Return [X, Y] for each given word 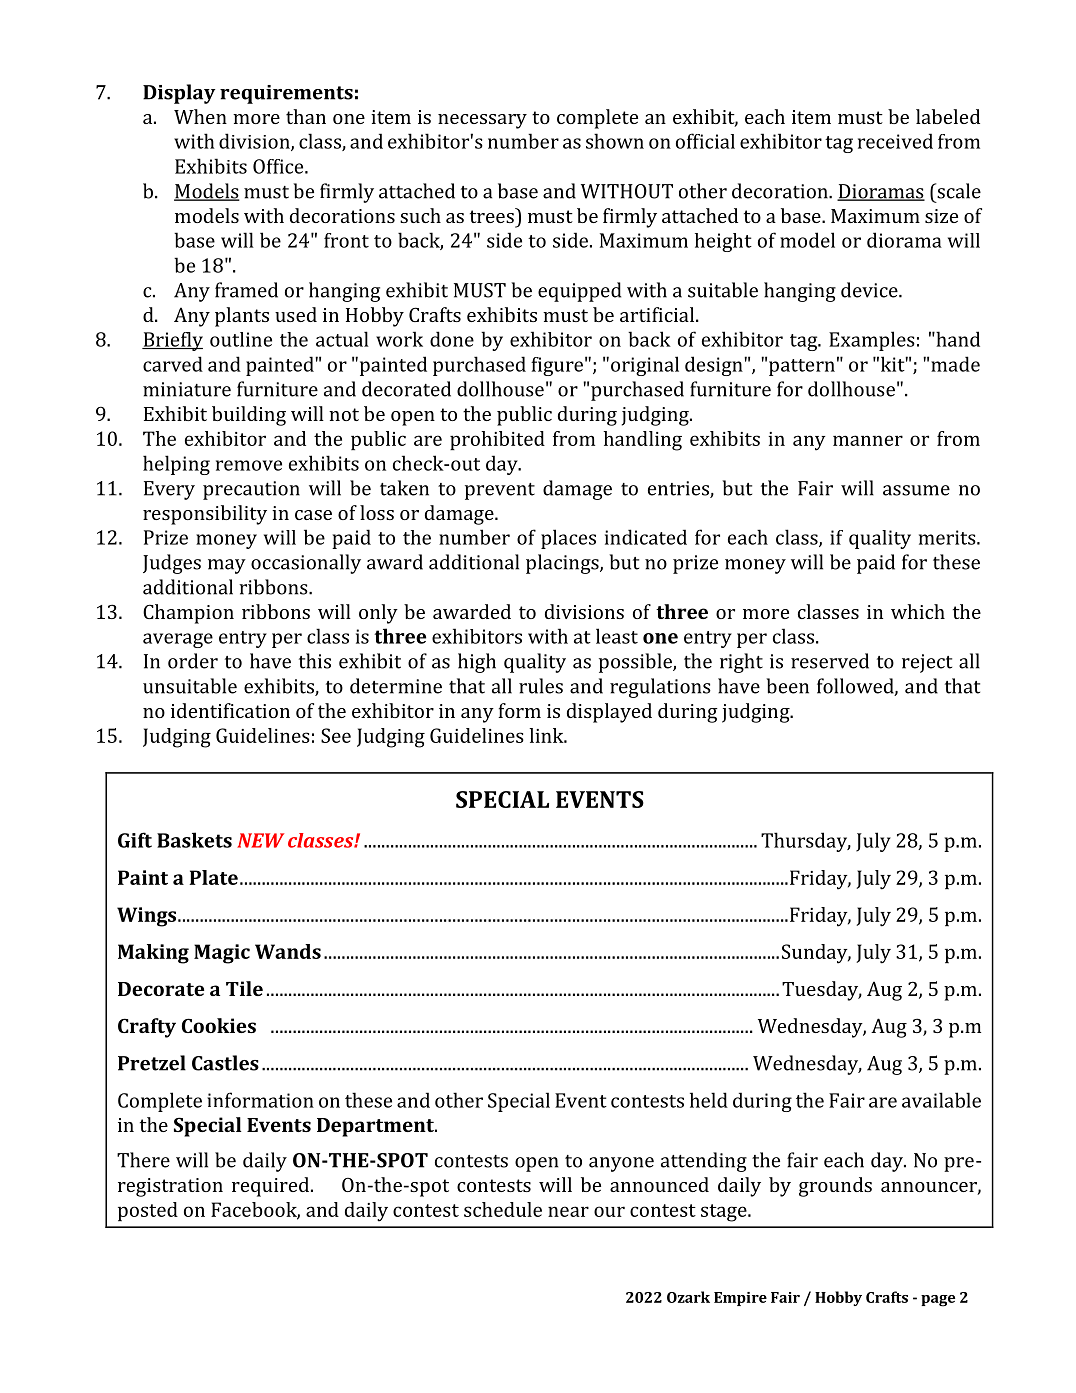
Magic [222, 954]
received [895, 141]
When [200, 116]
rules [541, 686]
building [249, 416]
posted [148, 1211]
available [941, 1100]
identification [230, 710]
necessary [482, 121]
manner [868, 440]
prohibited [497, 440]
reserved [830, 661]
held [709, 1100]
